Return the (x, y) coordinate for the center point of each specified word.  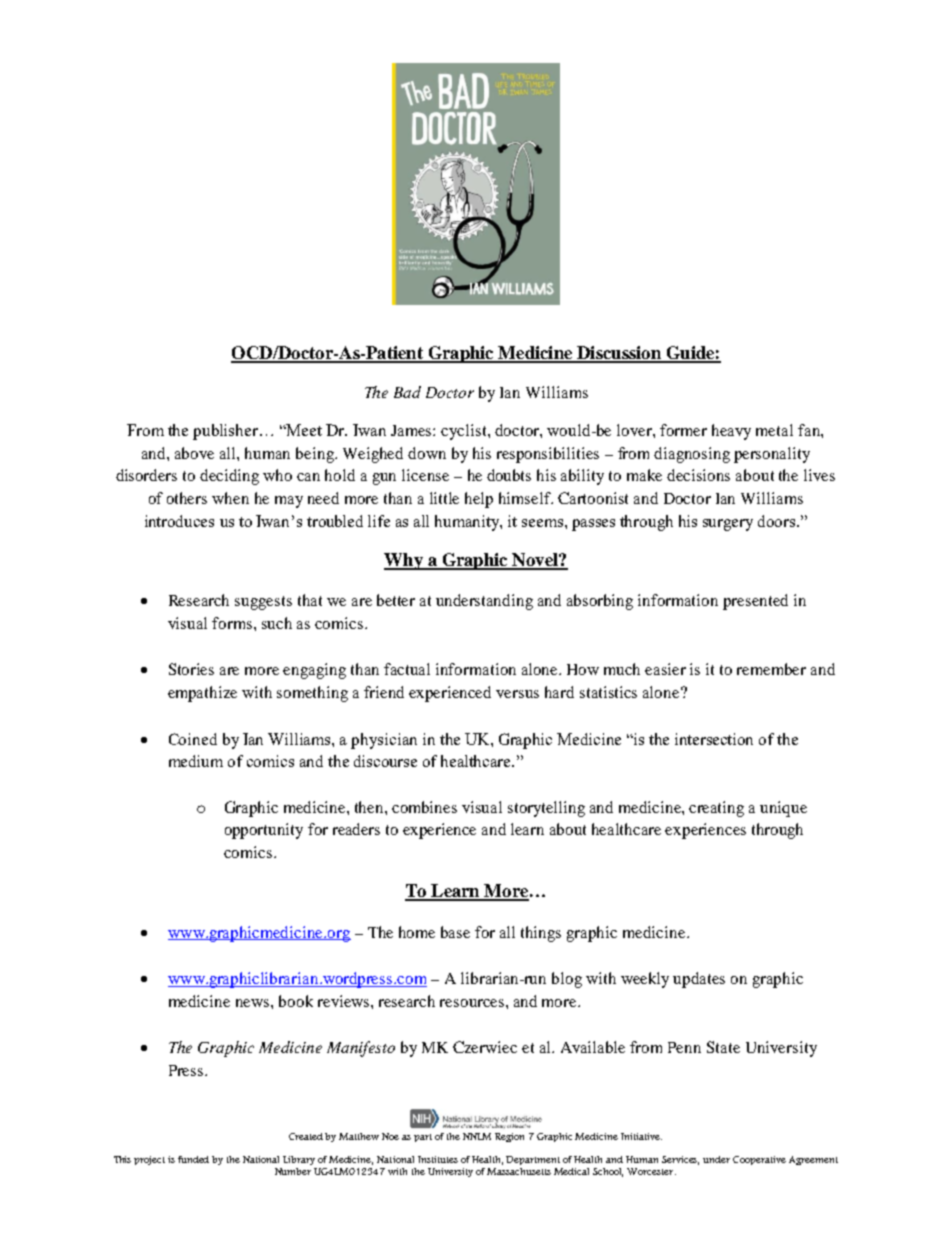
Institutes (438, 1159)
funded (193, 1159)
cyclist (465, 432)
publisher (225, 432)
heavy (731, 432)
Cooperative (759, 1160)
